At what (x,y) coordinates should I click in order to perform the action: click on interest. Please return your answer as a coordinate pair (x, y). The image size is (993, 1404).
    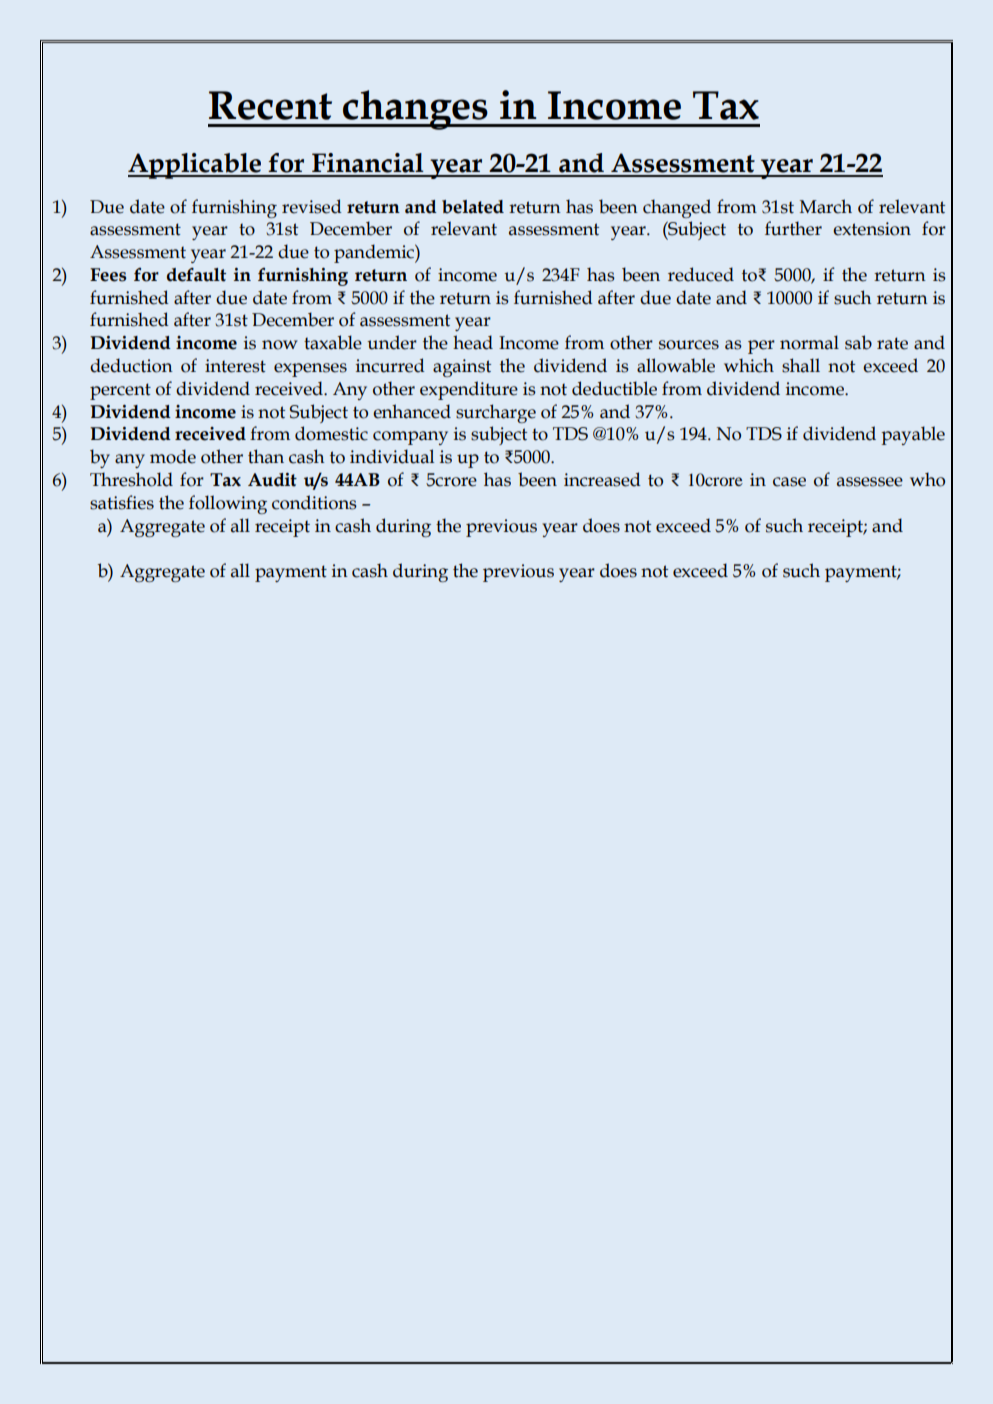
    Looking at the image, I should click on (235, 366).
